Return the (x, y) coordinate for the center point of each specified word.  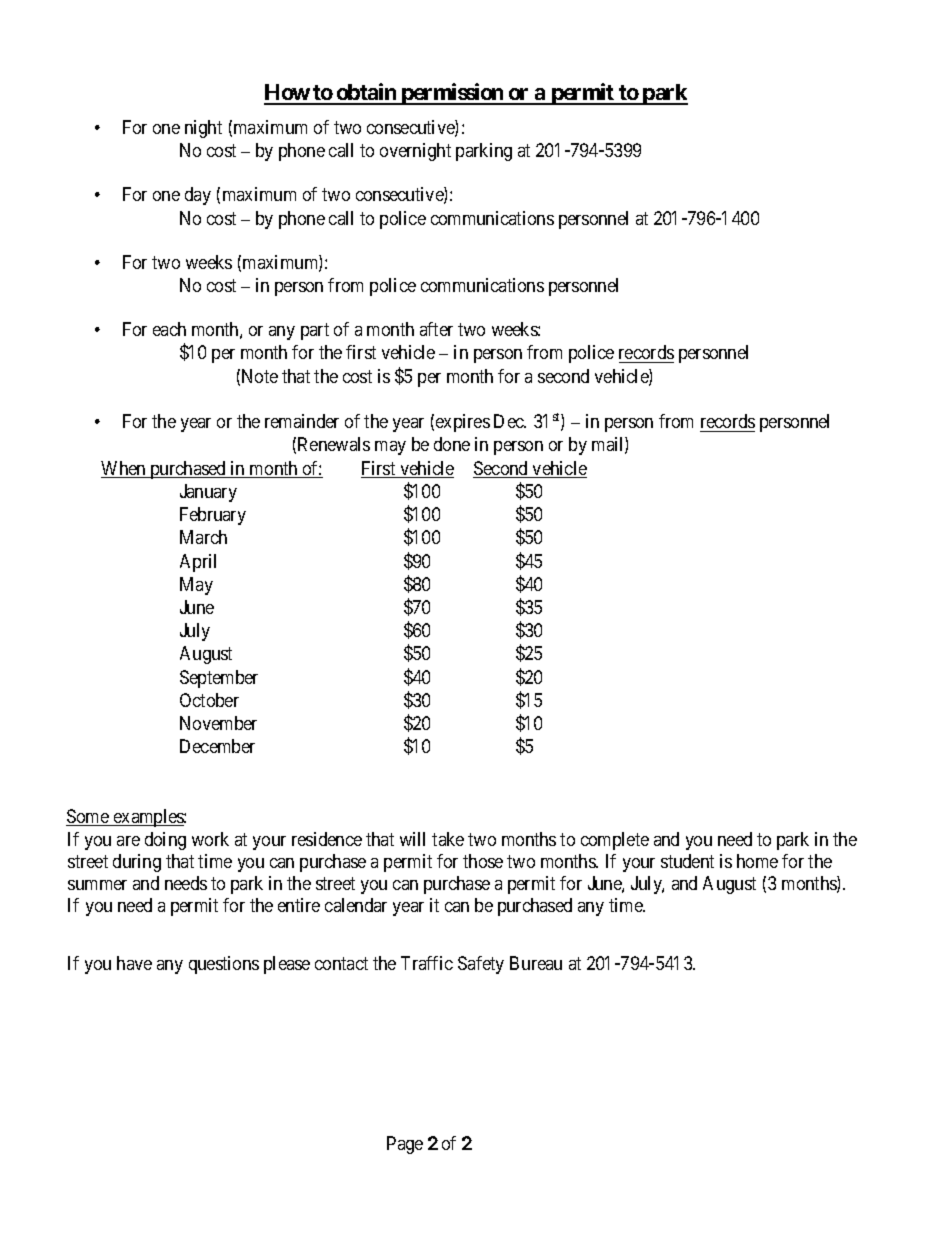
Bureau (536, 963)
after (436, 329)
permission (453, 94)
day (198, 196)
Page (405, 1145)
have (134, 963)
